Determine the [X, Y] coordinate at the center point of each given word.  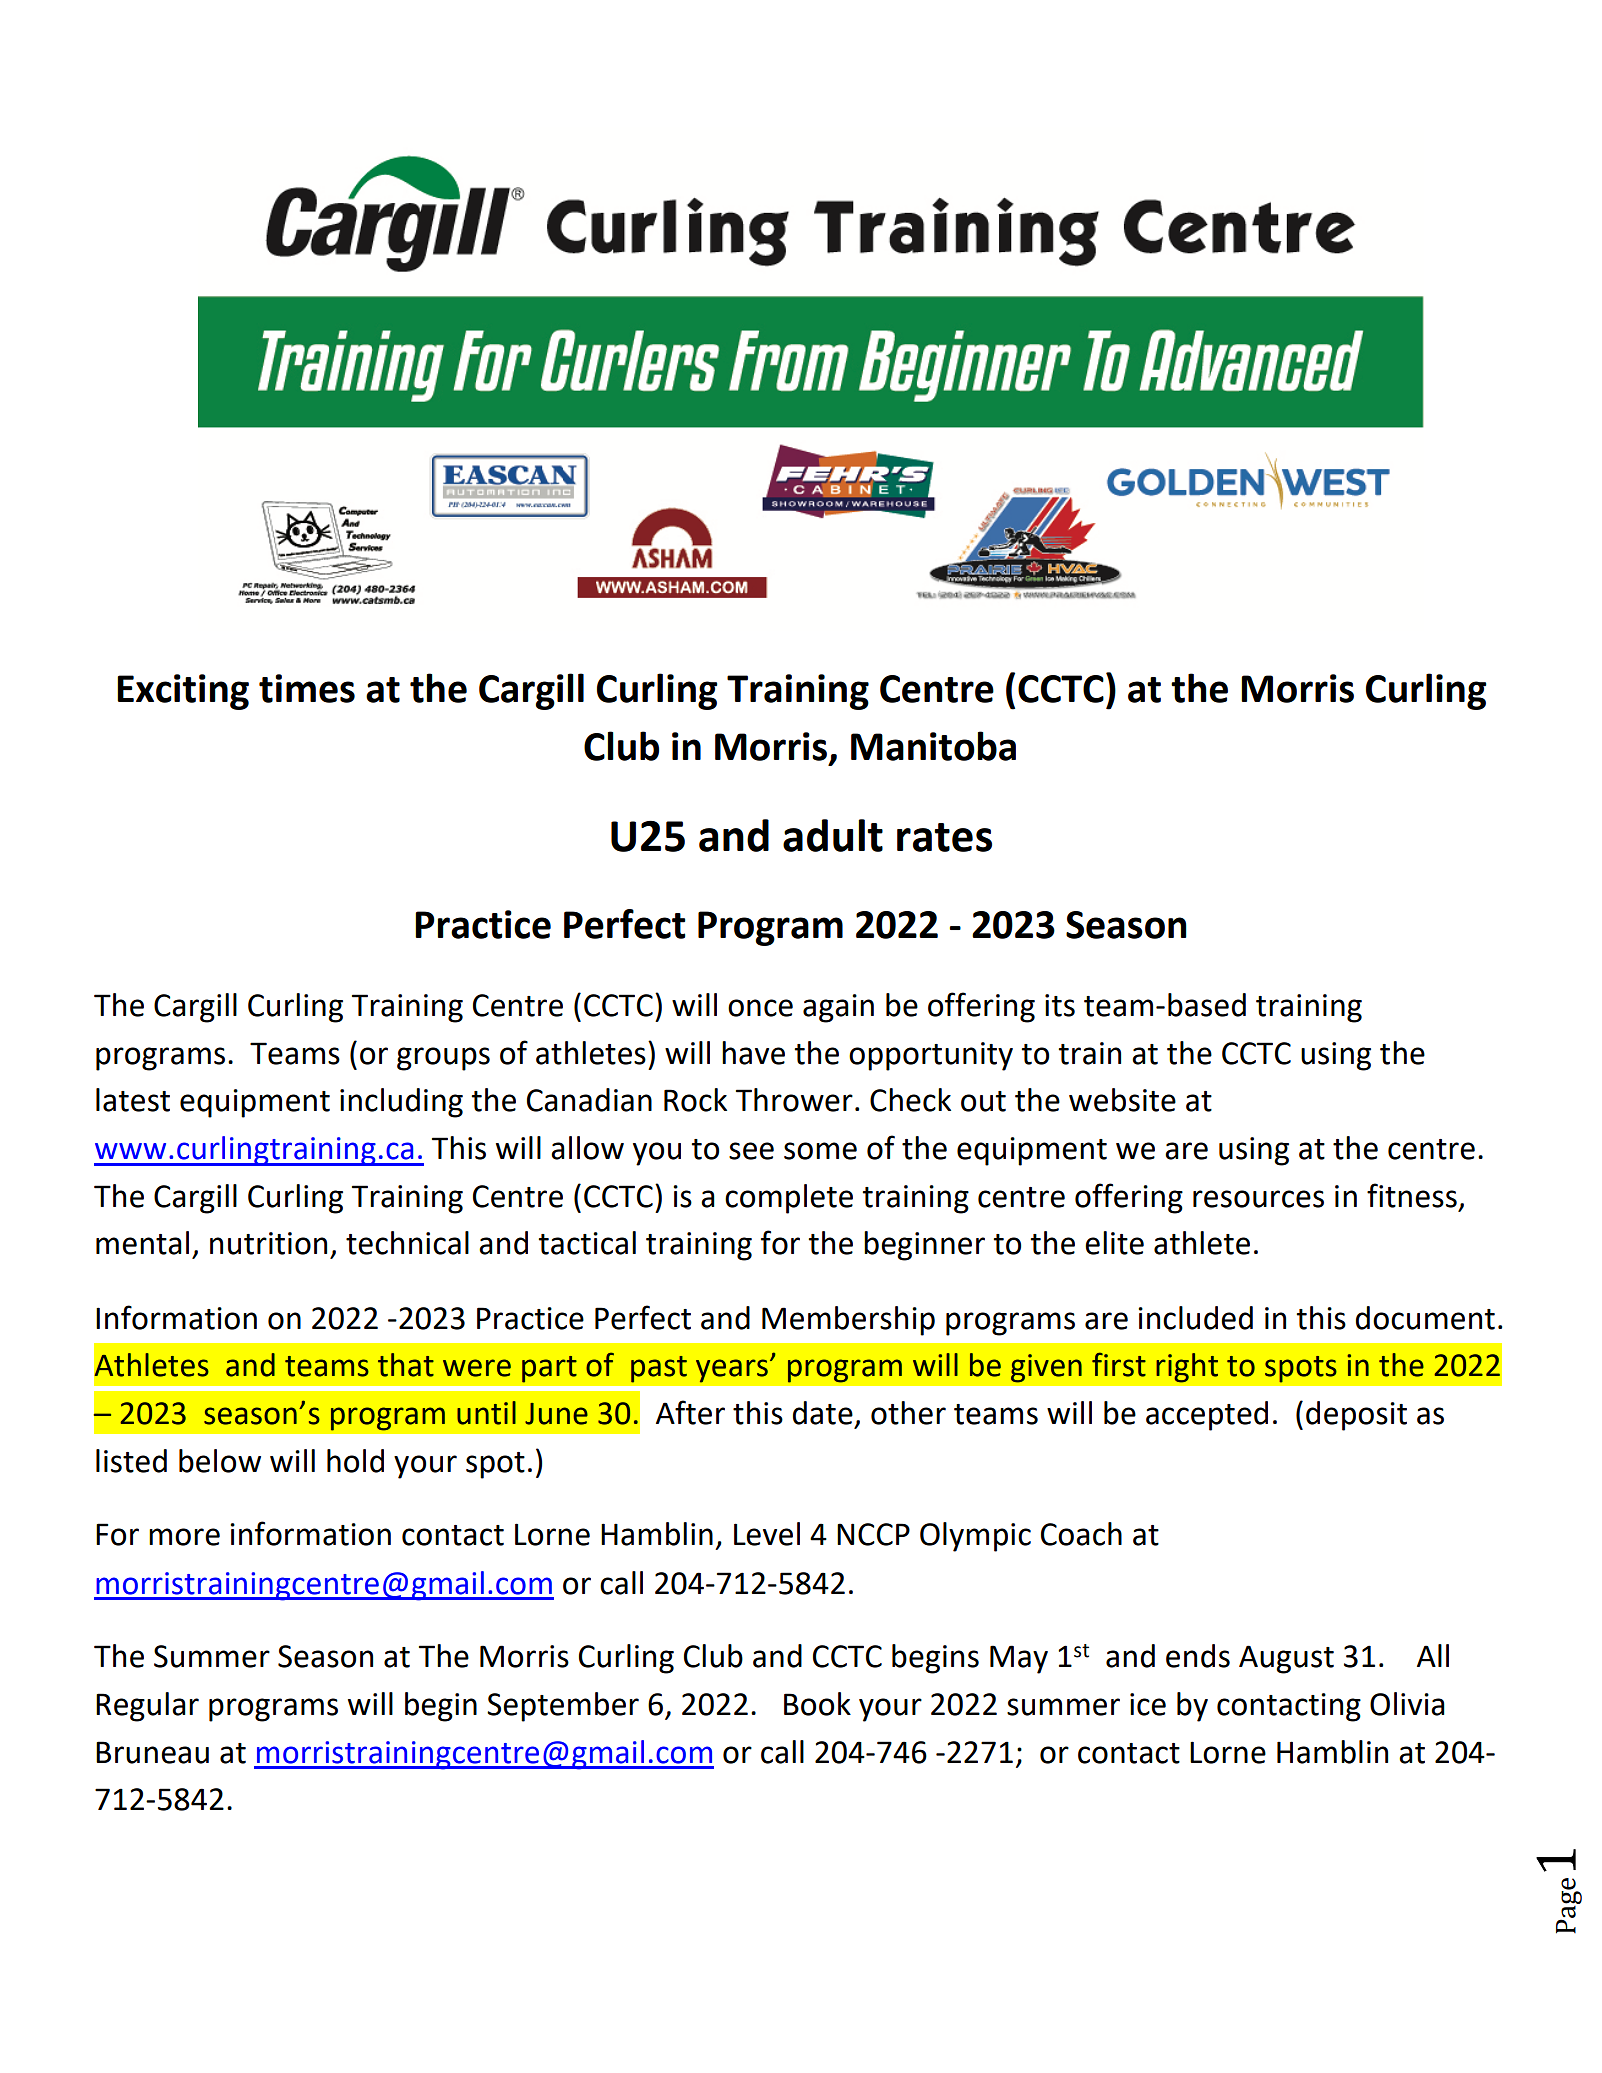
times [307, 688]
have [753, 1053]
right [1187, 1368]
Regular [147, 1707]
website [1122, 1100]
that [406, 1365]
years [732, 1371]
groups [443, 1059]
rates [944, 837]
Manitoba [933, 746]
